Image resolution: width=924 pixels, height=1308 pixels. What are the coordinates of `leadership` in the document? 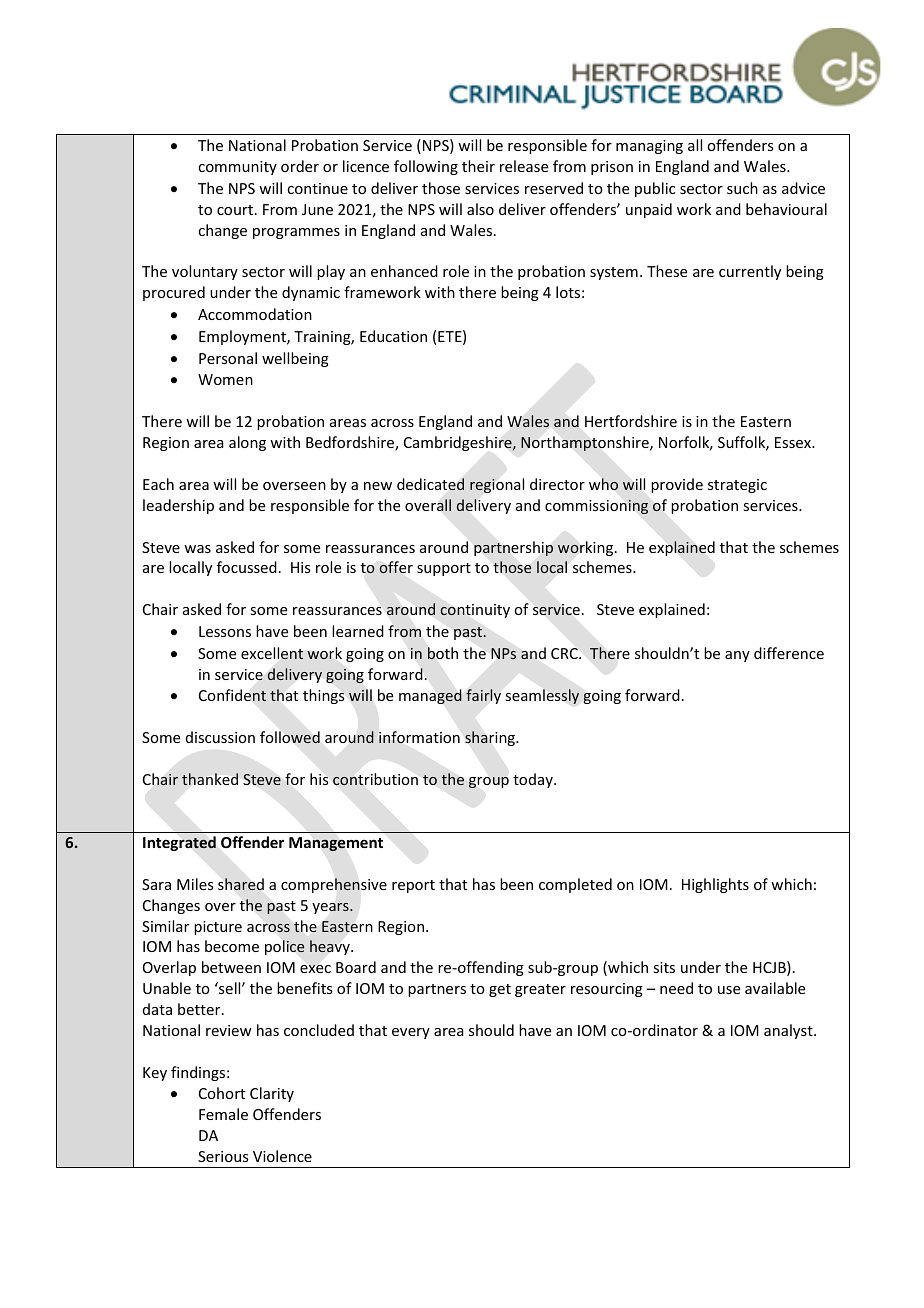 It's located at (178, 506).
